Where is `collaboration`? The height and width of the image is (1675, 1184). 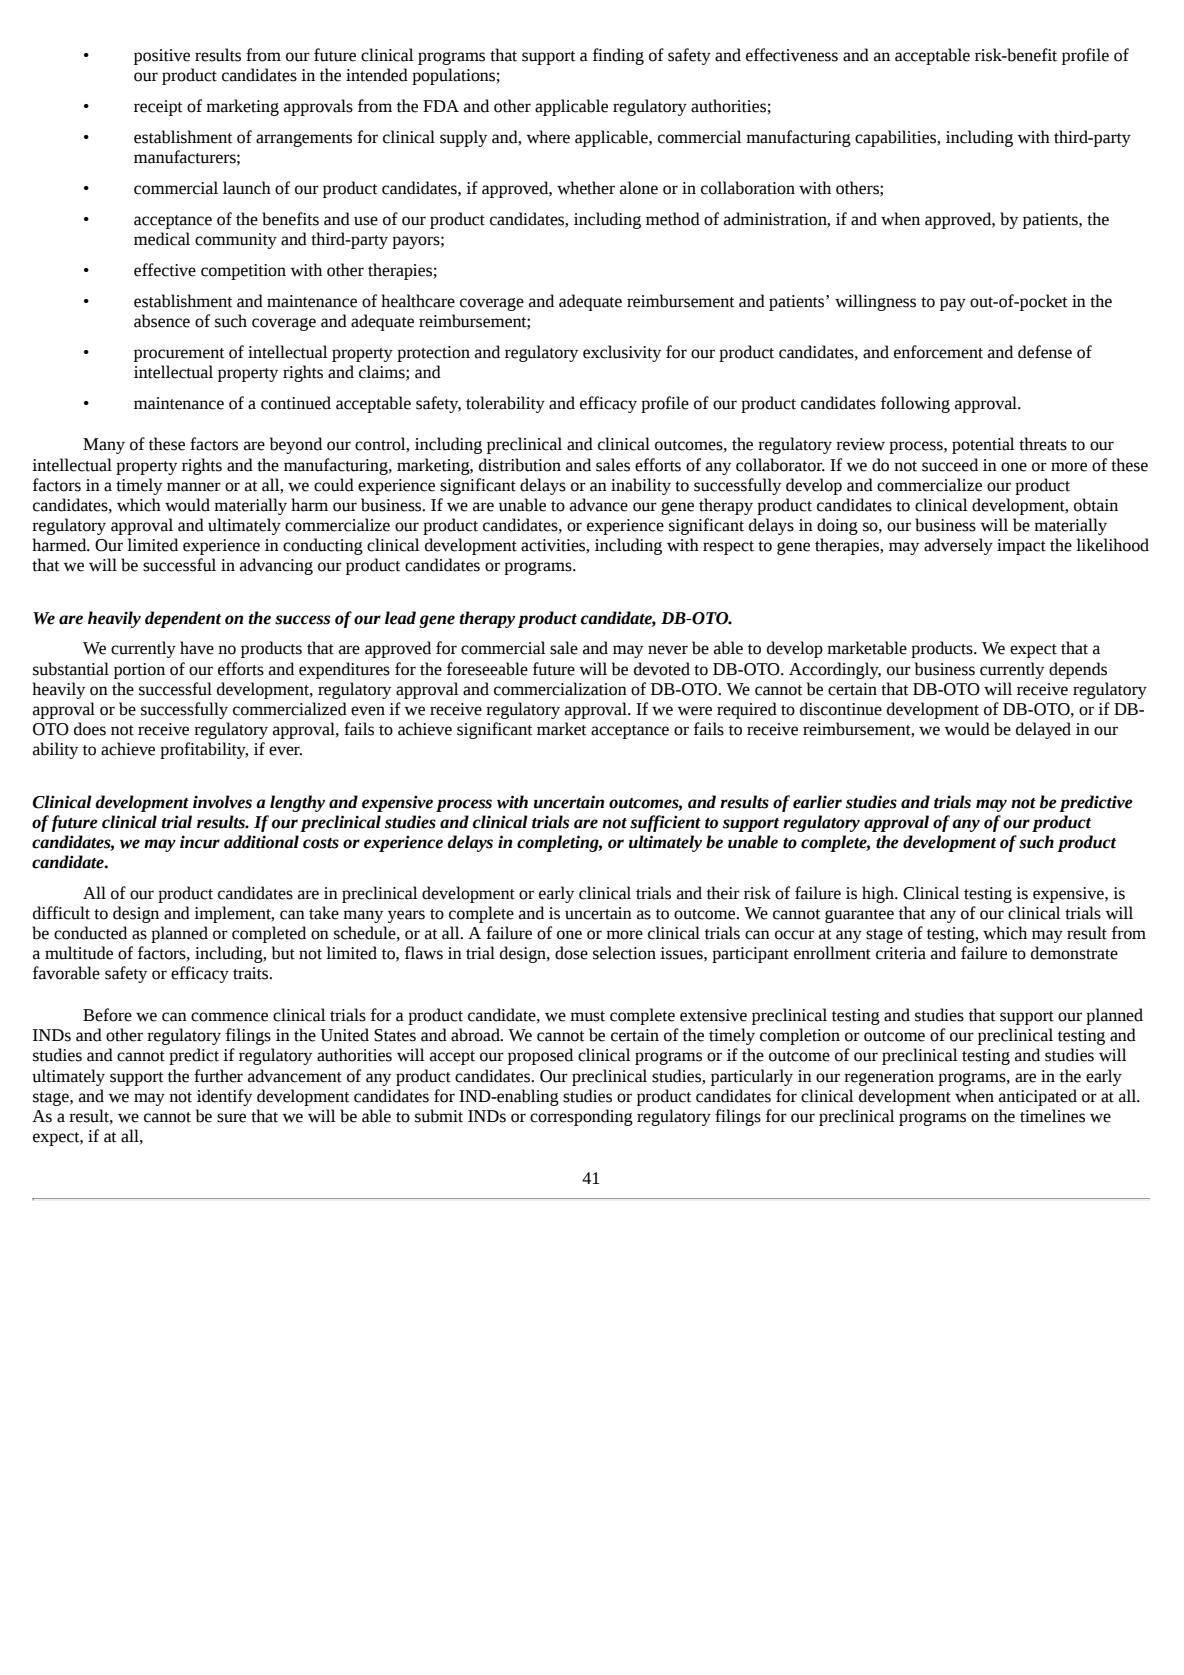 collaboration is located at coordinates (748, 188).
